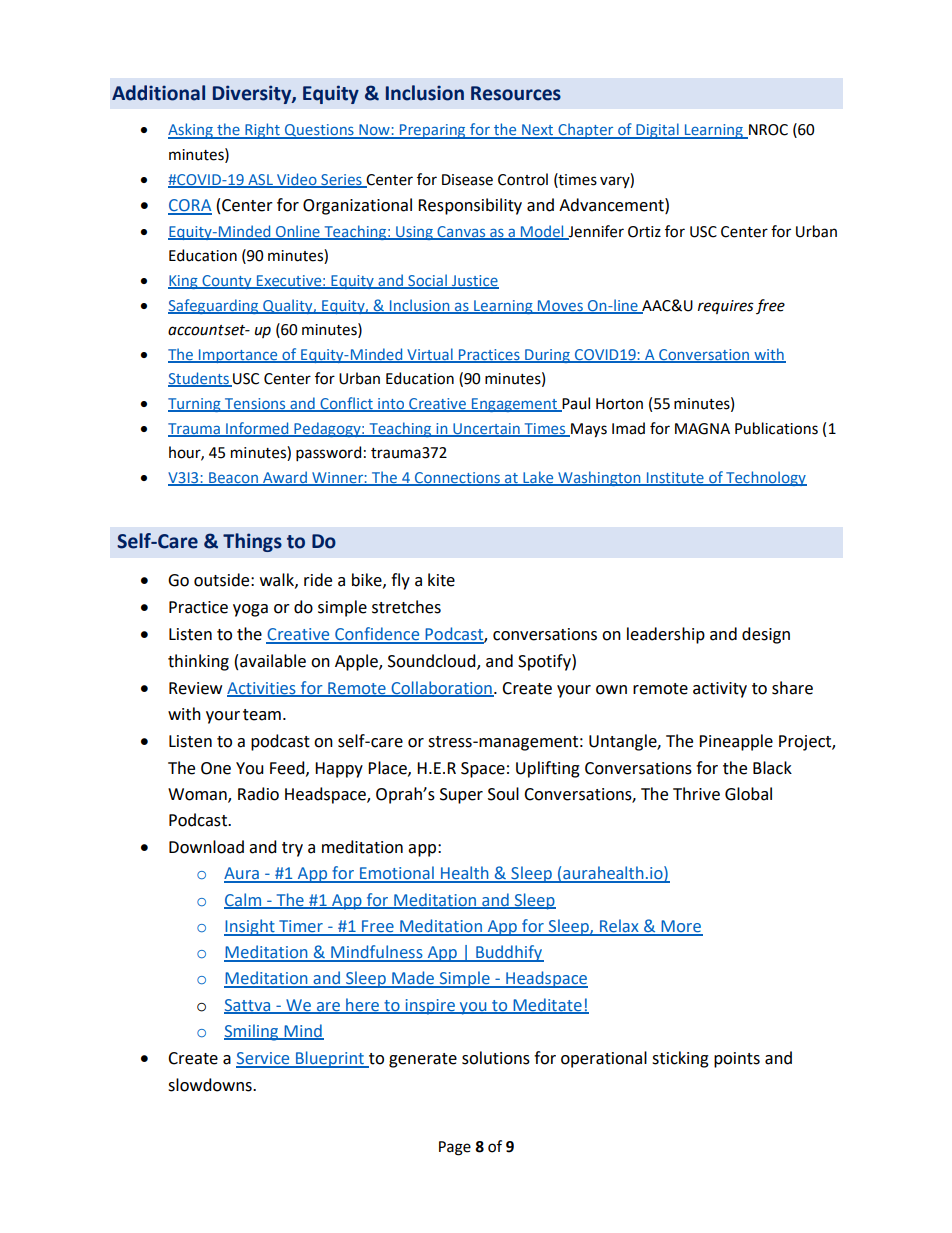  Describe the element at coordinates (262, 131) in the document. I see `Right` at that location.
